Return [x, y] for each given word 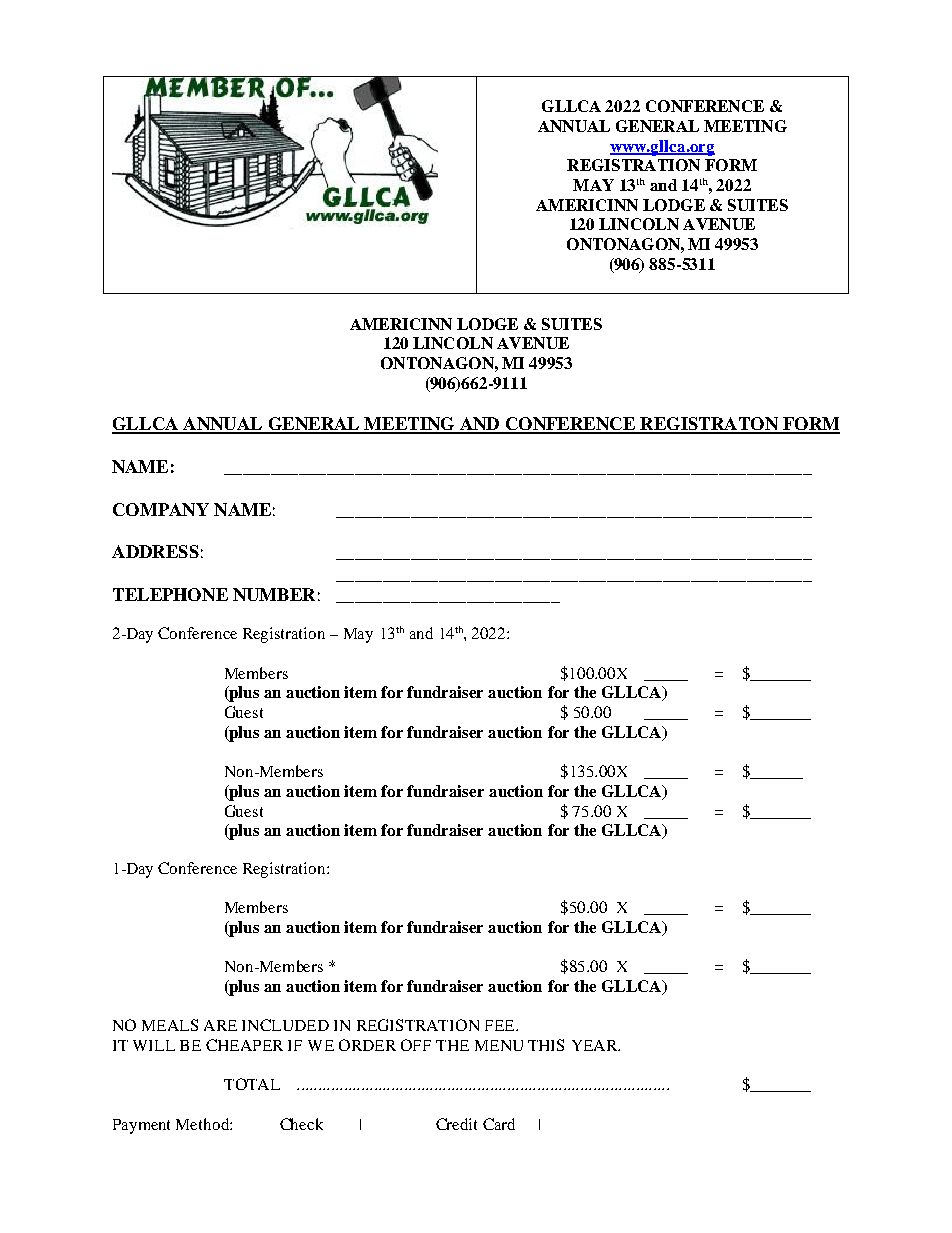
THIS [546, 1045]
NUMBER [274, 594]
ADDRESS [155, 551]
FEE [501, 1025]
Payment [141, 1126]
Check [301, 1124]
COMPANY [161, 509]
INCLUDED [285, 1025]
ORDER [367, 1045]
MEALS [170, 1025]
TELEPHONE [170, 594]
